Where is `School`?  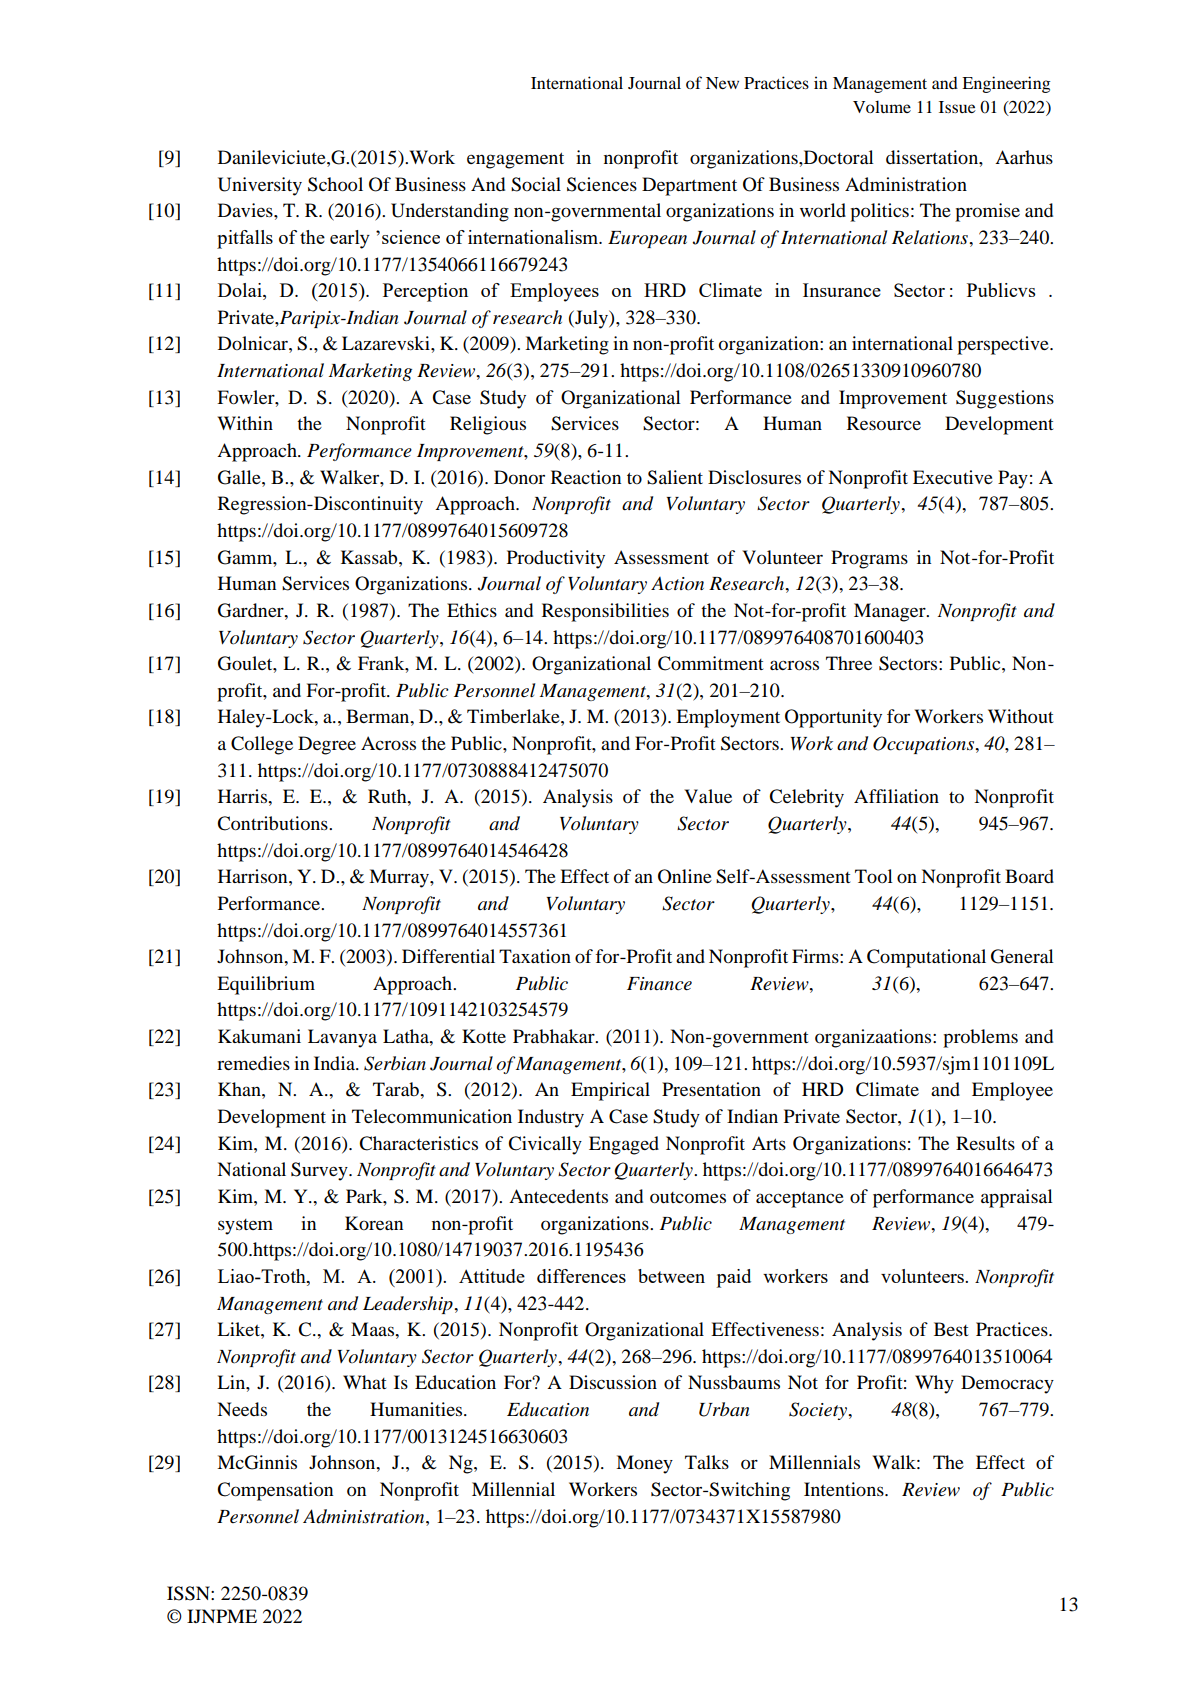
School is located at coordinates (335, 184).
